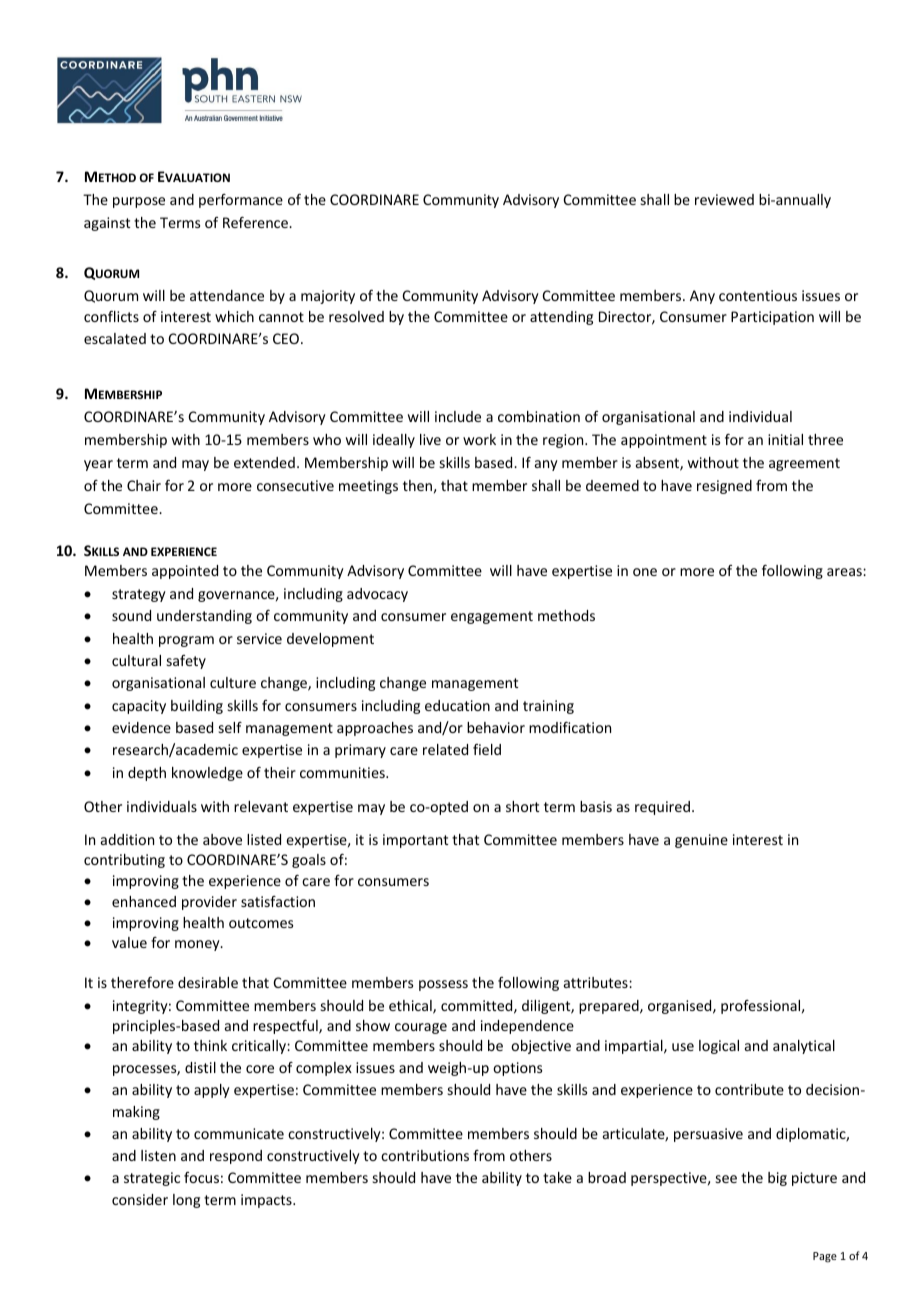 The width and height of the image is (924, 1308). Describe the element at coordinates (701, 841) in the image. I see `genuine` at that location.
